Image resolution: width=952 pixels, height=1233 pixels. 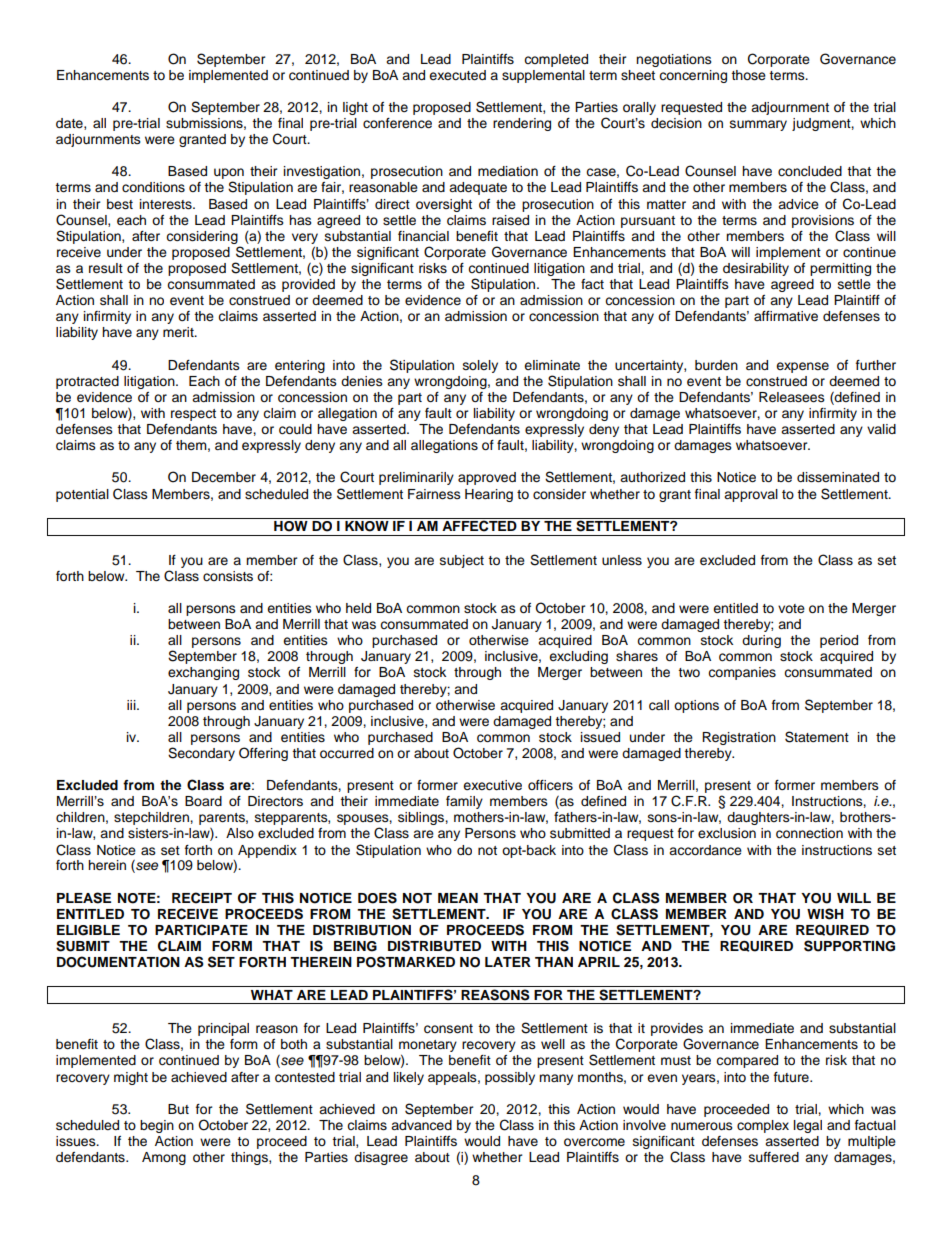 I want to click on upon, so click(x=229, y=175).
